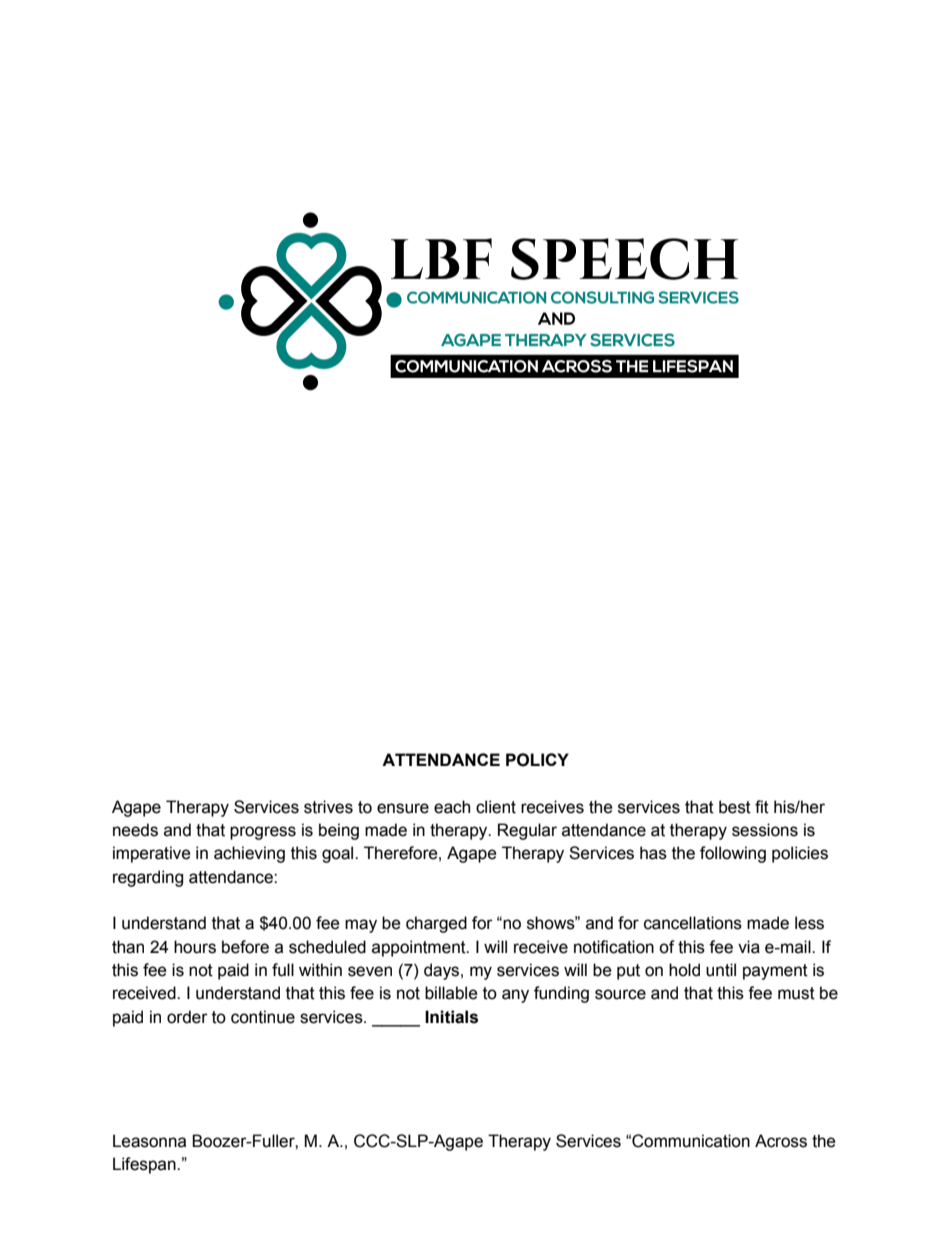 Image resolution: width=952 pixels, height=1233 pixels. I want to click on POLICY, so click(537, 760).
